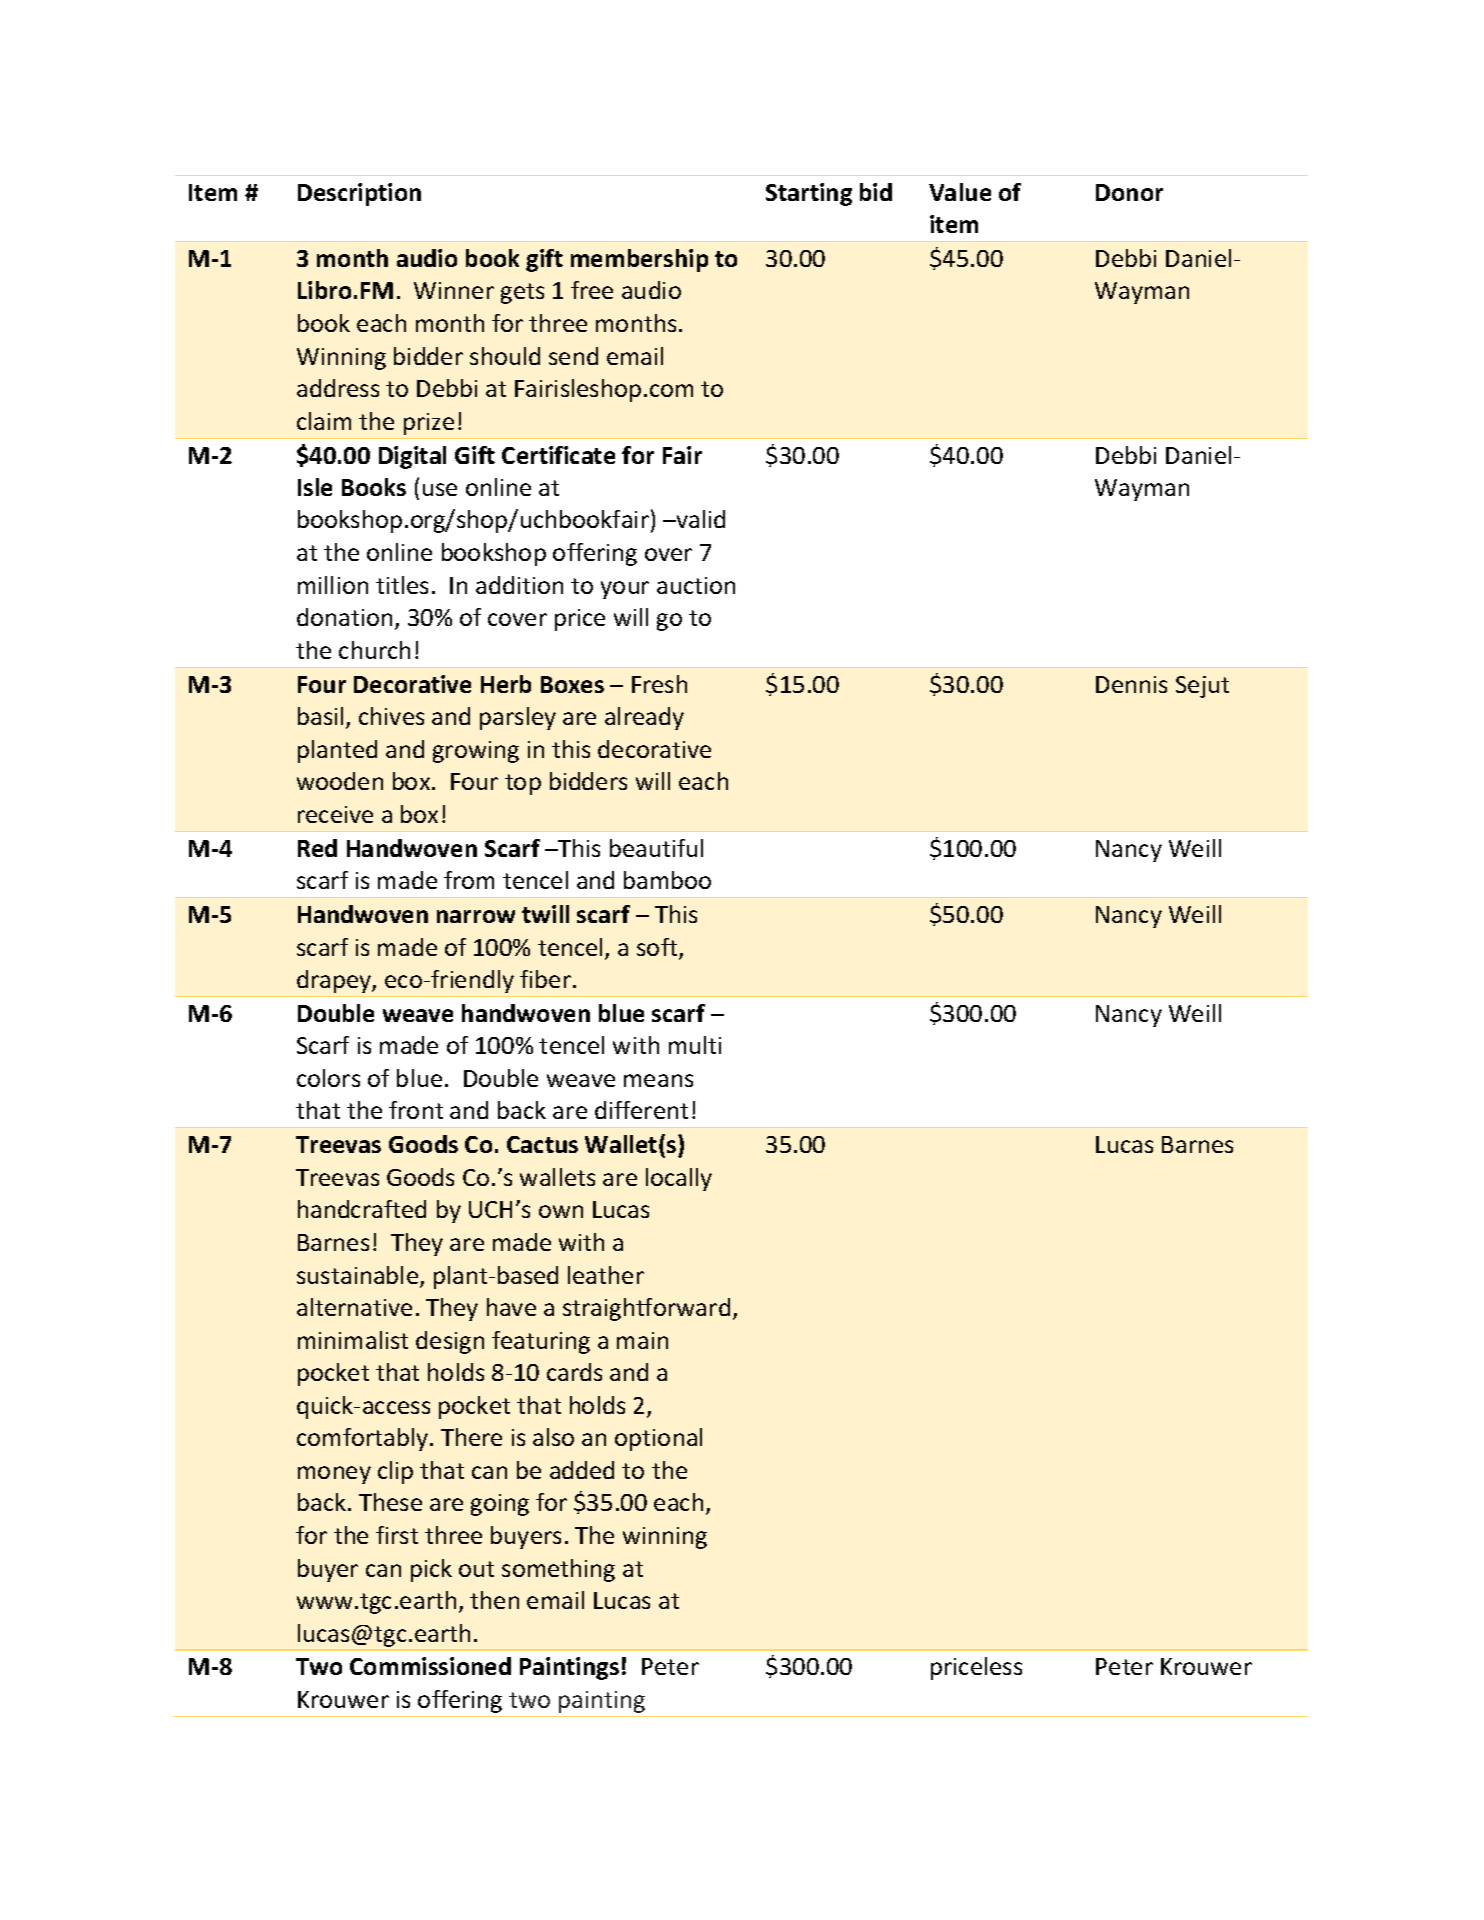  I want to click on membership, so click(639, 260).
